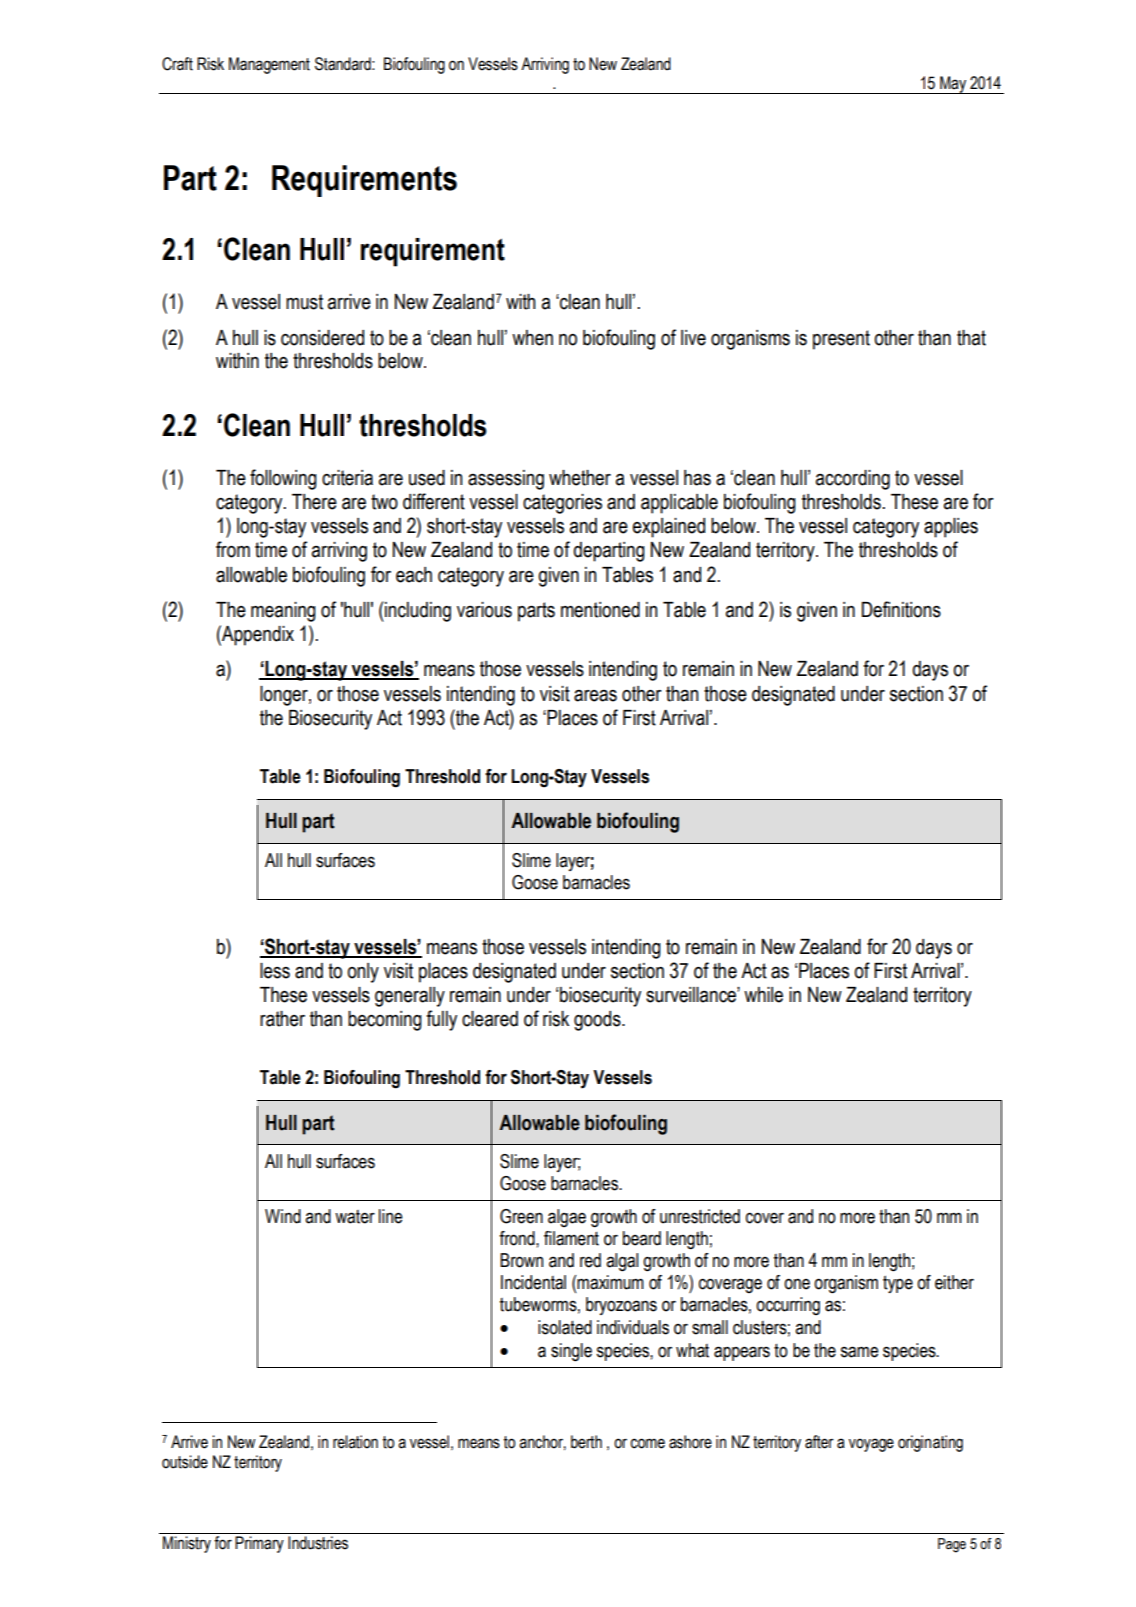 The height and width of the page is (1607, 1136). I want to click on berth, so click(586, 1442).
